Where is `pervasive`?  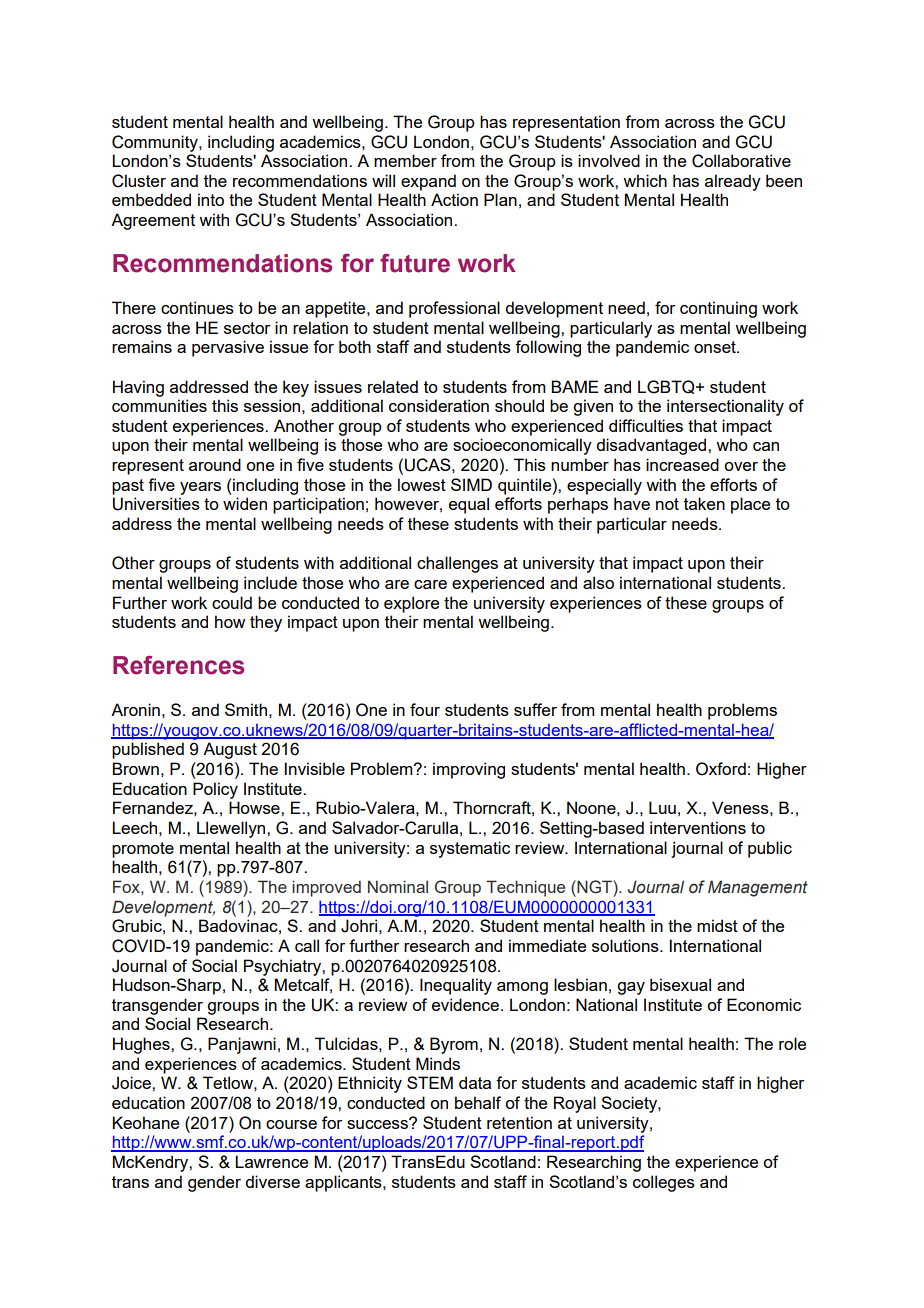
pervasive is located at coordinates (228, 348).
